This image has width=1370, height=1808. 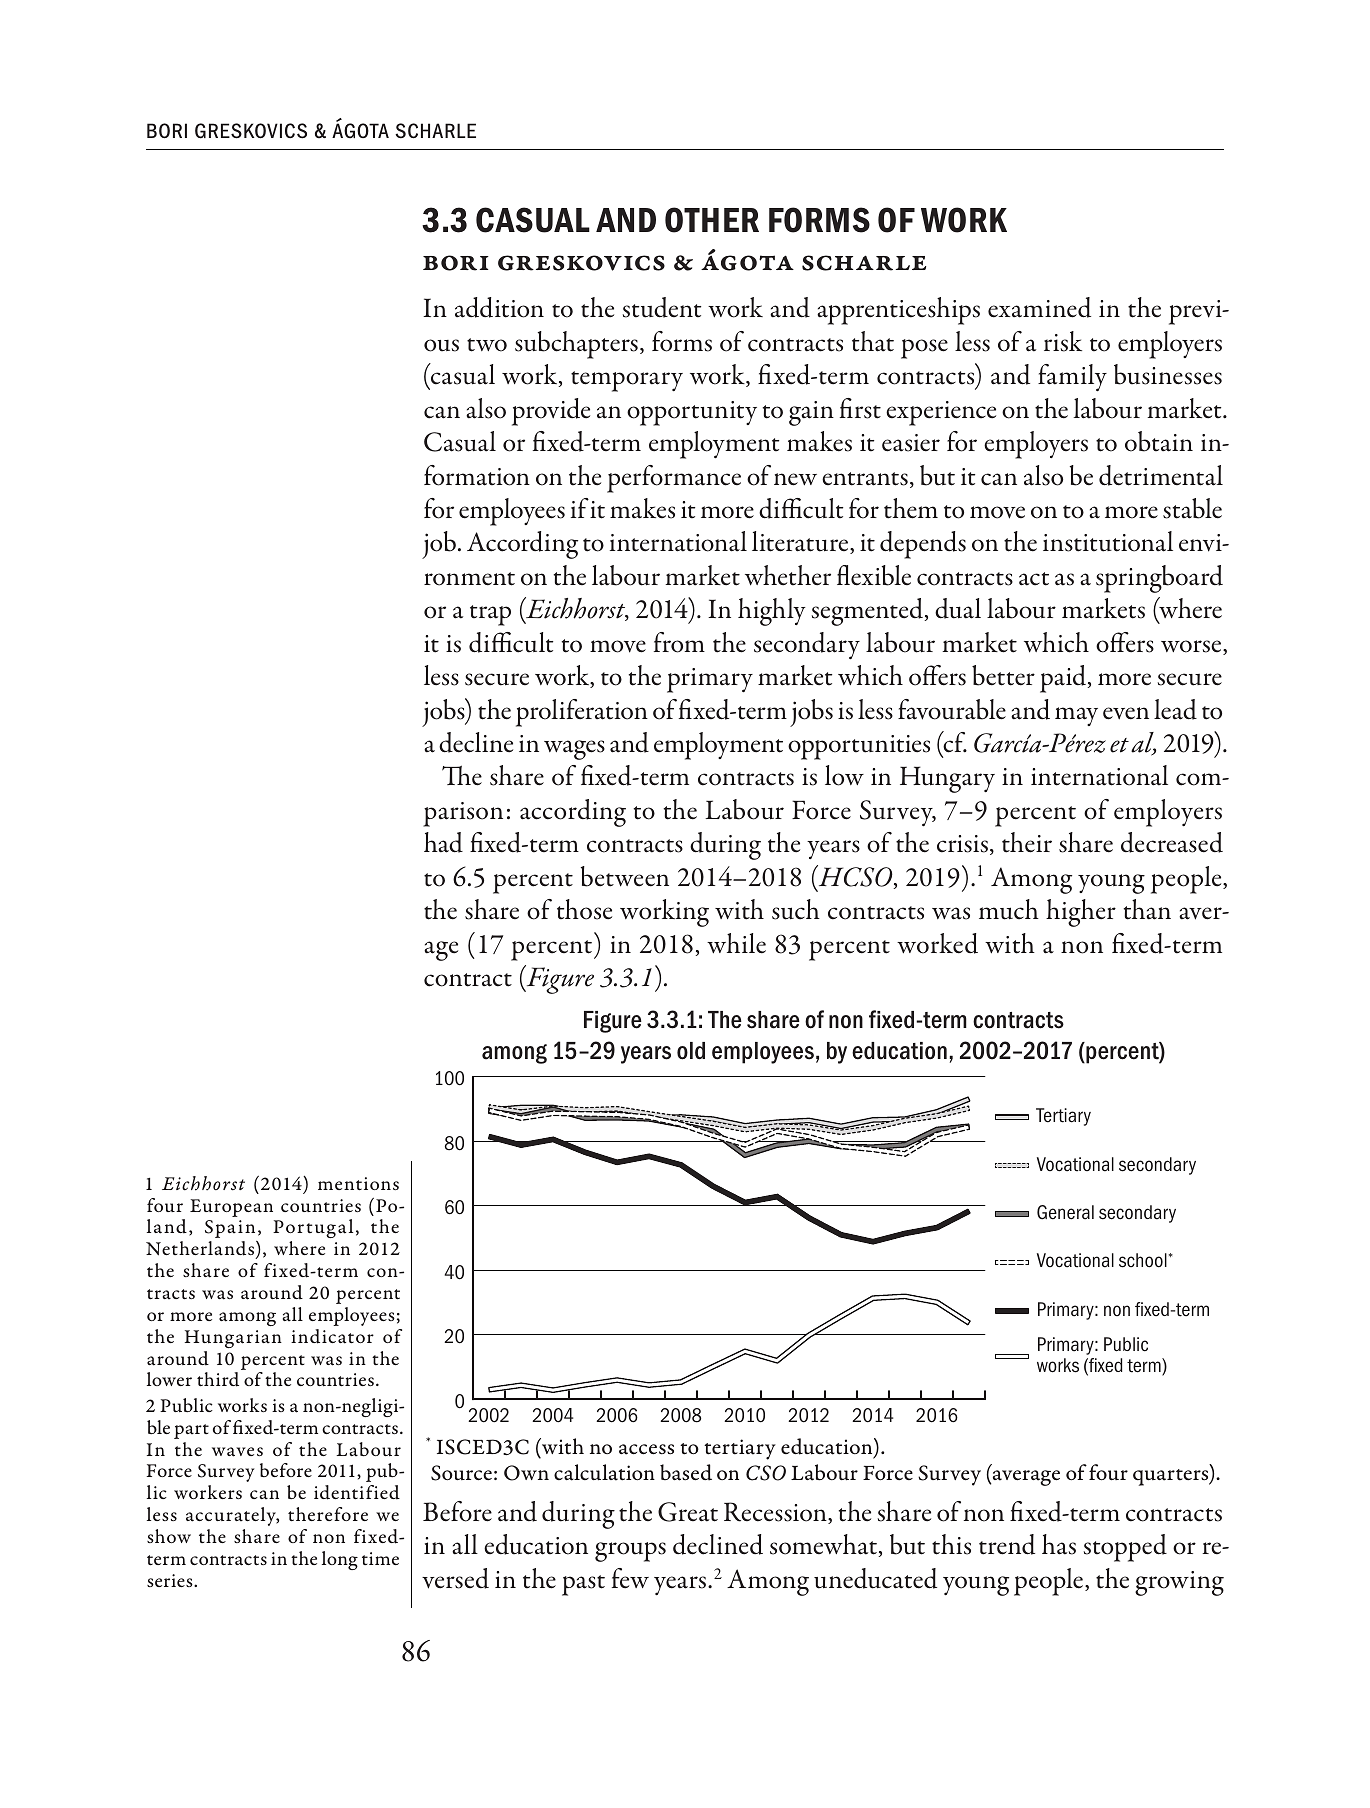 What do you see at coordinates (1039, 307) in the image?
I see `examined` at bounding box center [1039, 307].
